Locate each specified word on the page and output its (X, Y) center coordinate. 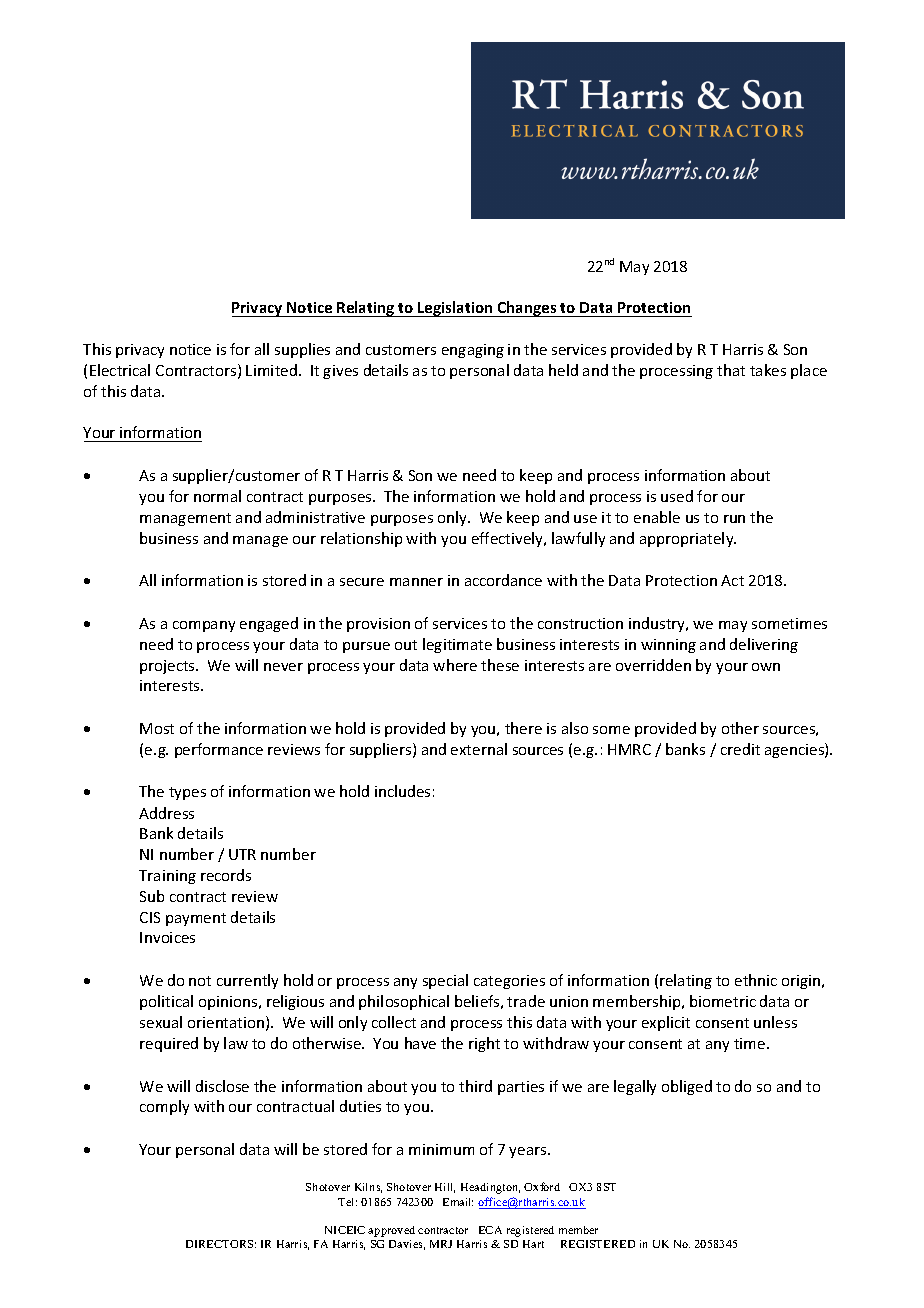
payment (196, 919)
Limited (271, 370)
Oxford (542, 1186)
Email (458, 1202)
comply (164, 1107)
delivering (764, 645)
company (204, 626)
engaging (473, 351)
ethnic (756, 980)
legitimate (457, 645)
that (731, 370)
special (445, 981)
